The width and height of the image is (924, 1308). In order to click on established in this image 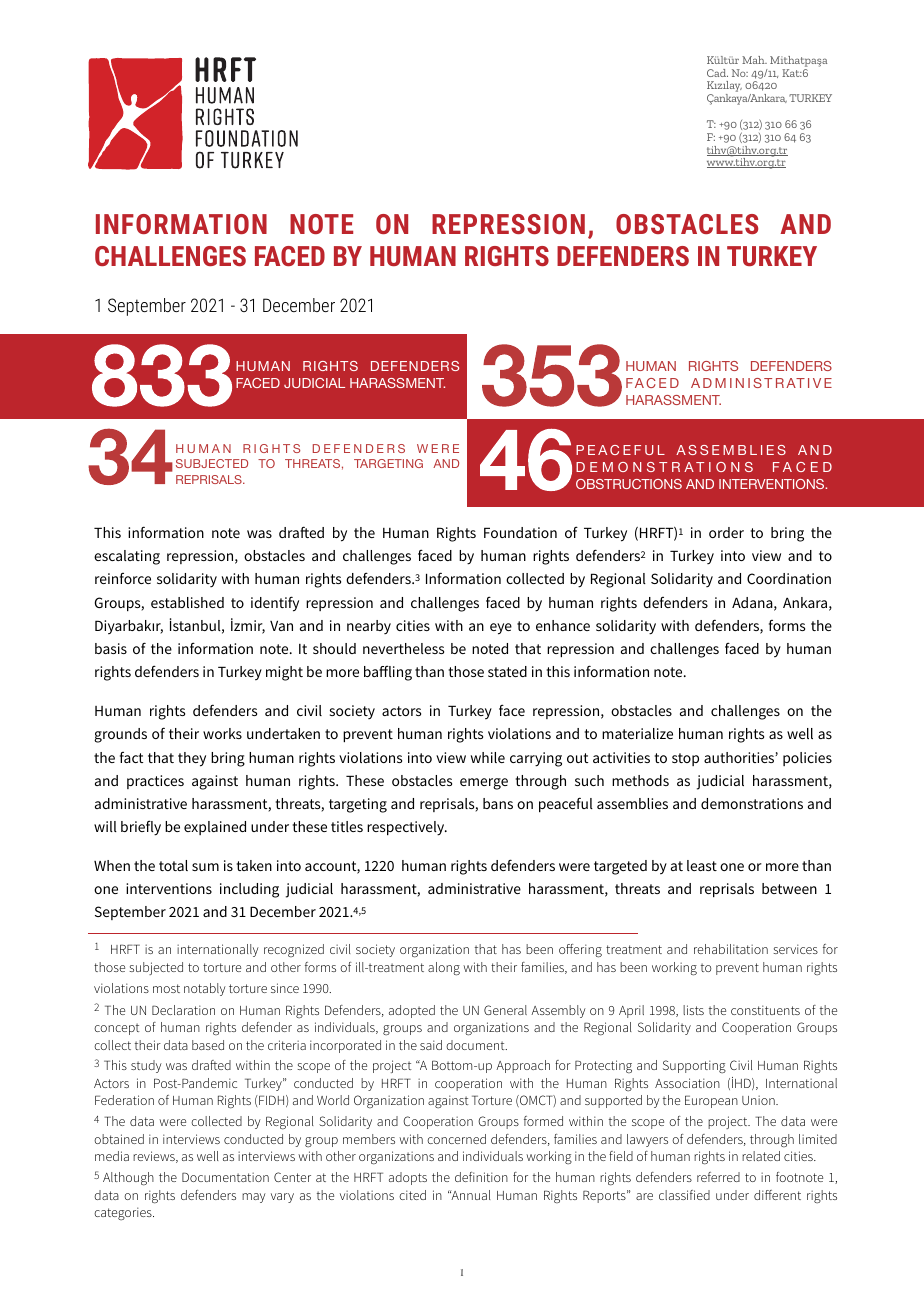, I will do `click(187, 602)`.
